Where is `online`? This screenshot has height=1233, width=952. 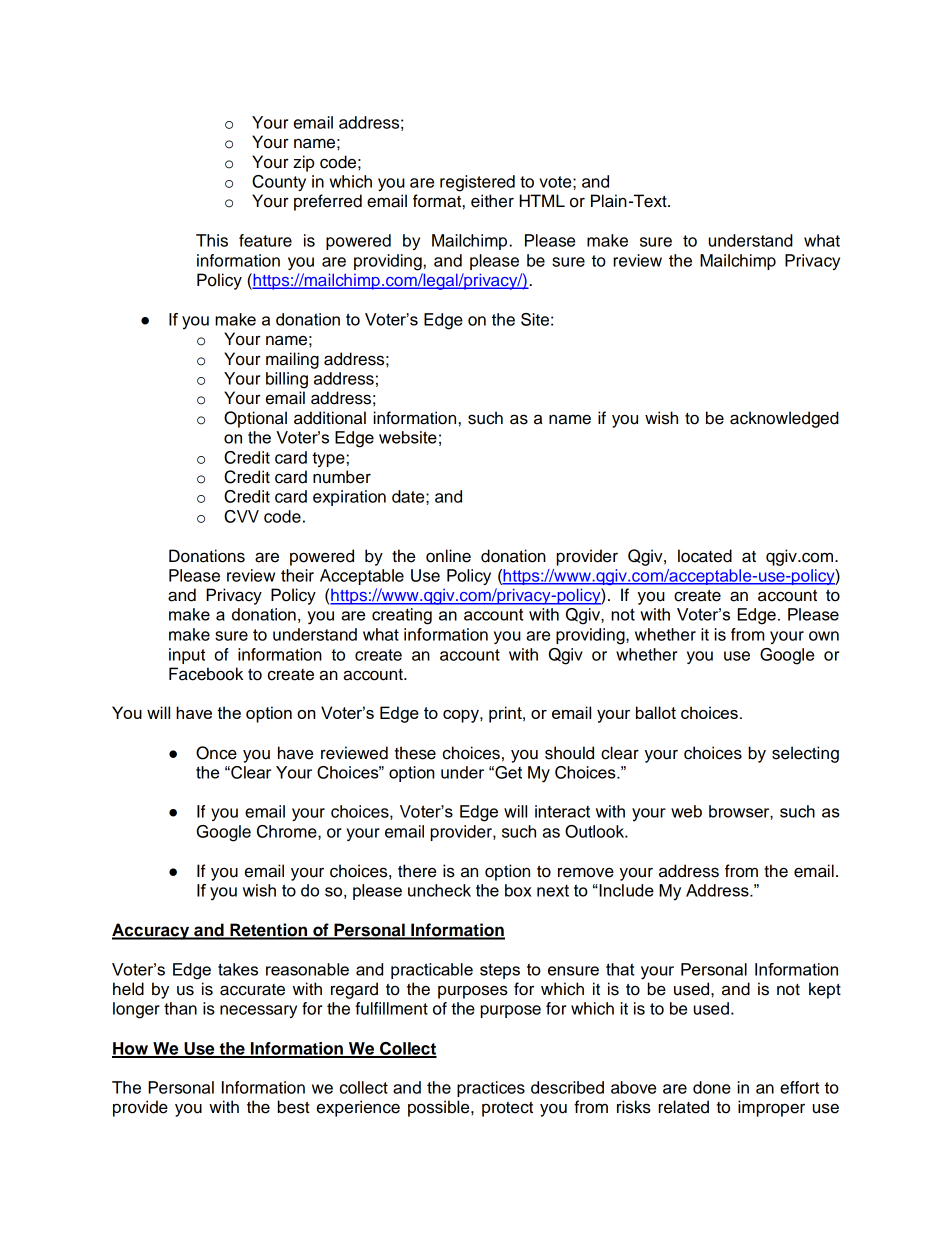
online is located at coordinates (448, 556).
